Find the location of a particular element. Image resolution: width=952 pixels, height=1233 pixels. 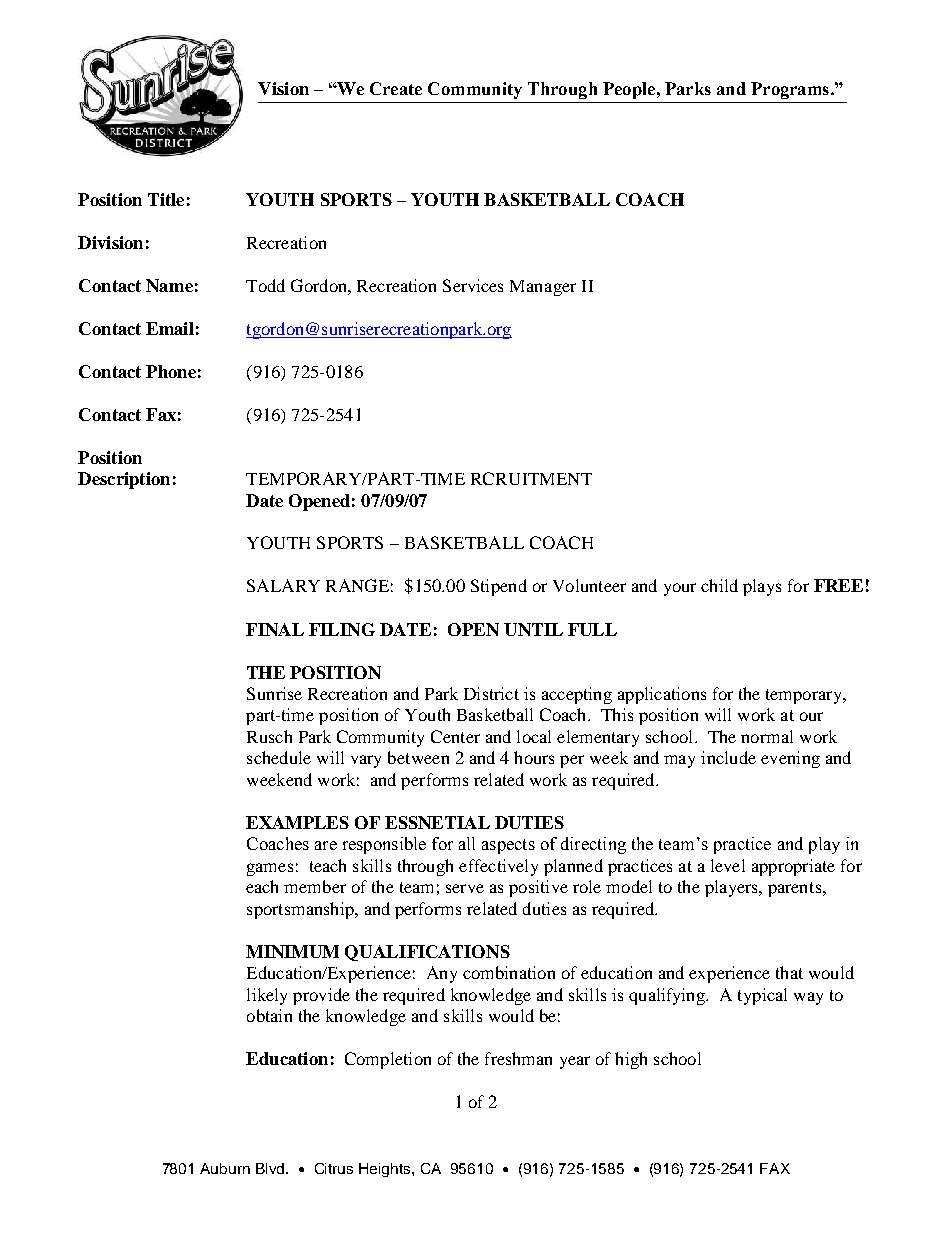

normal is located at coordinates (767, 736).
